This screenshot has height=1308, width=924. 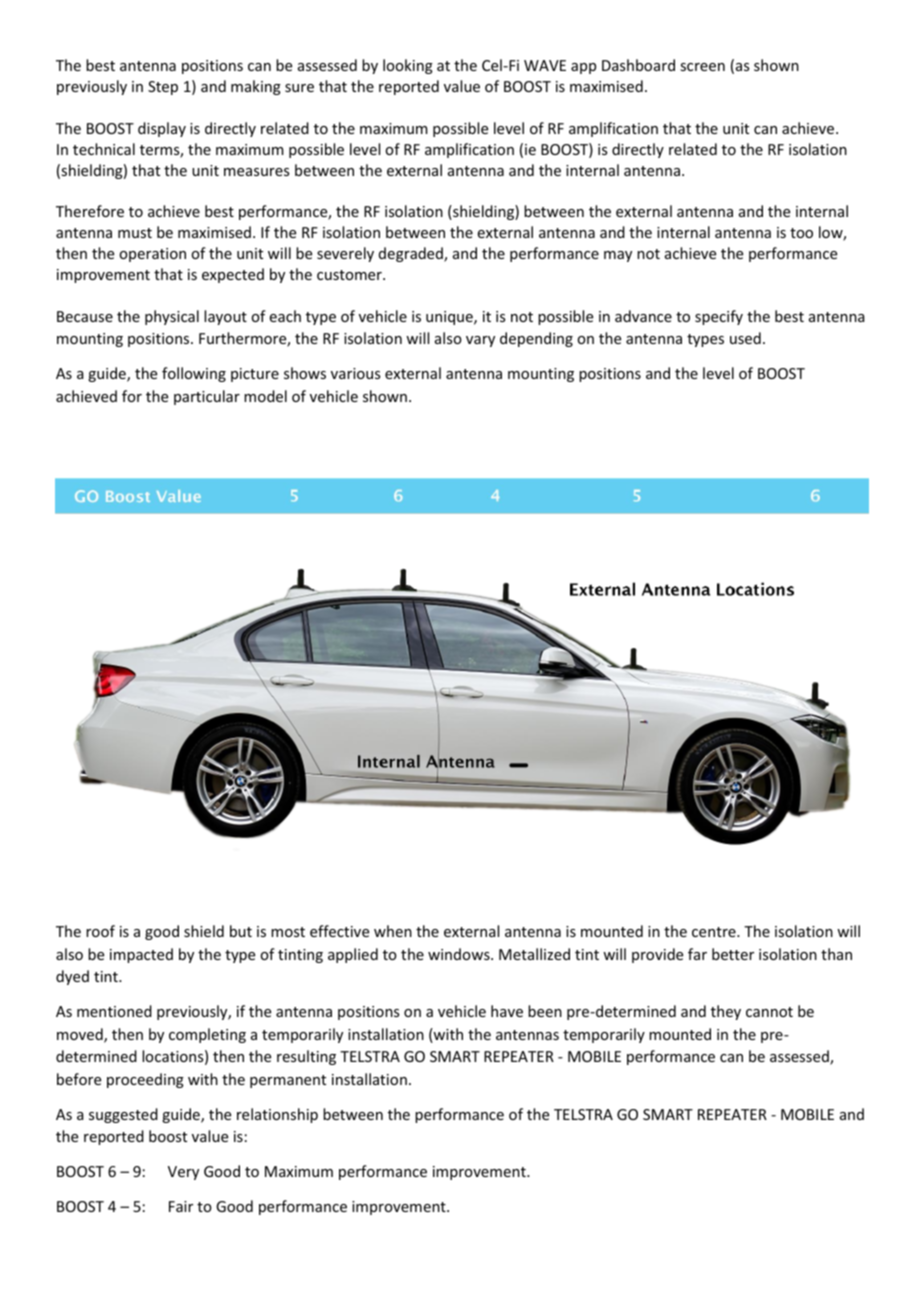 I want to click on they, so click(x=726, y=1012).
